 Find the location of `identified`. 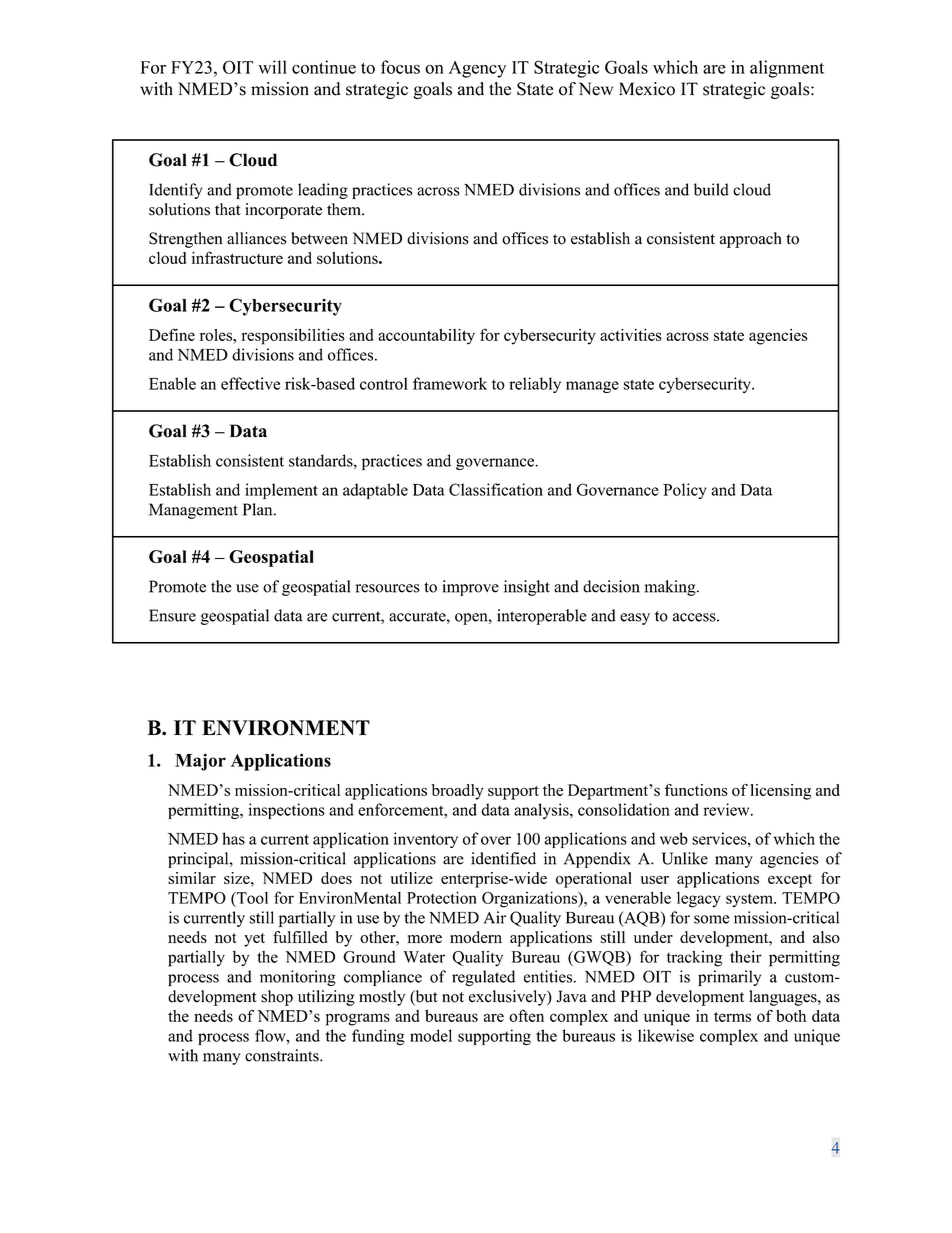

identified is located at coordinates (503, 858).
